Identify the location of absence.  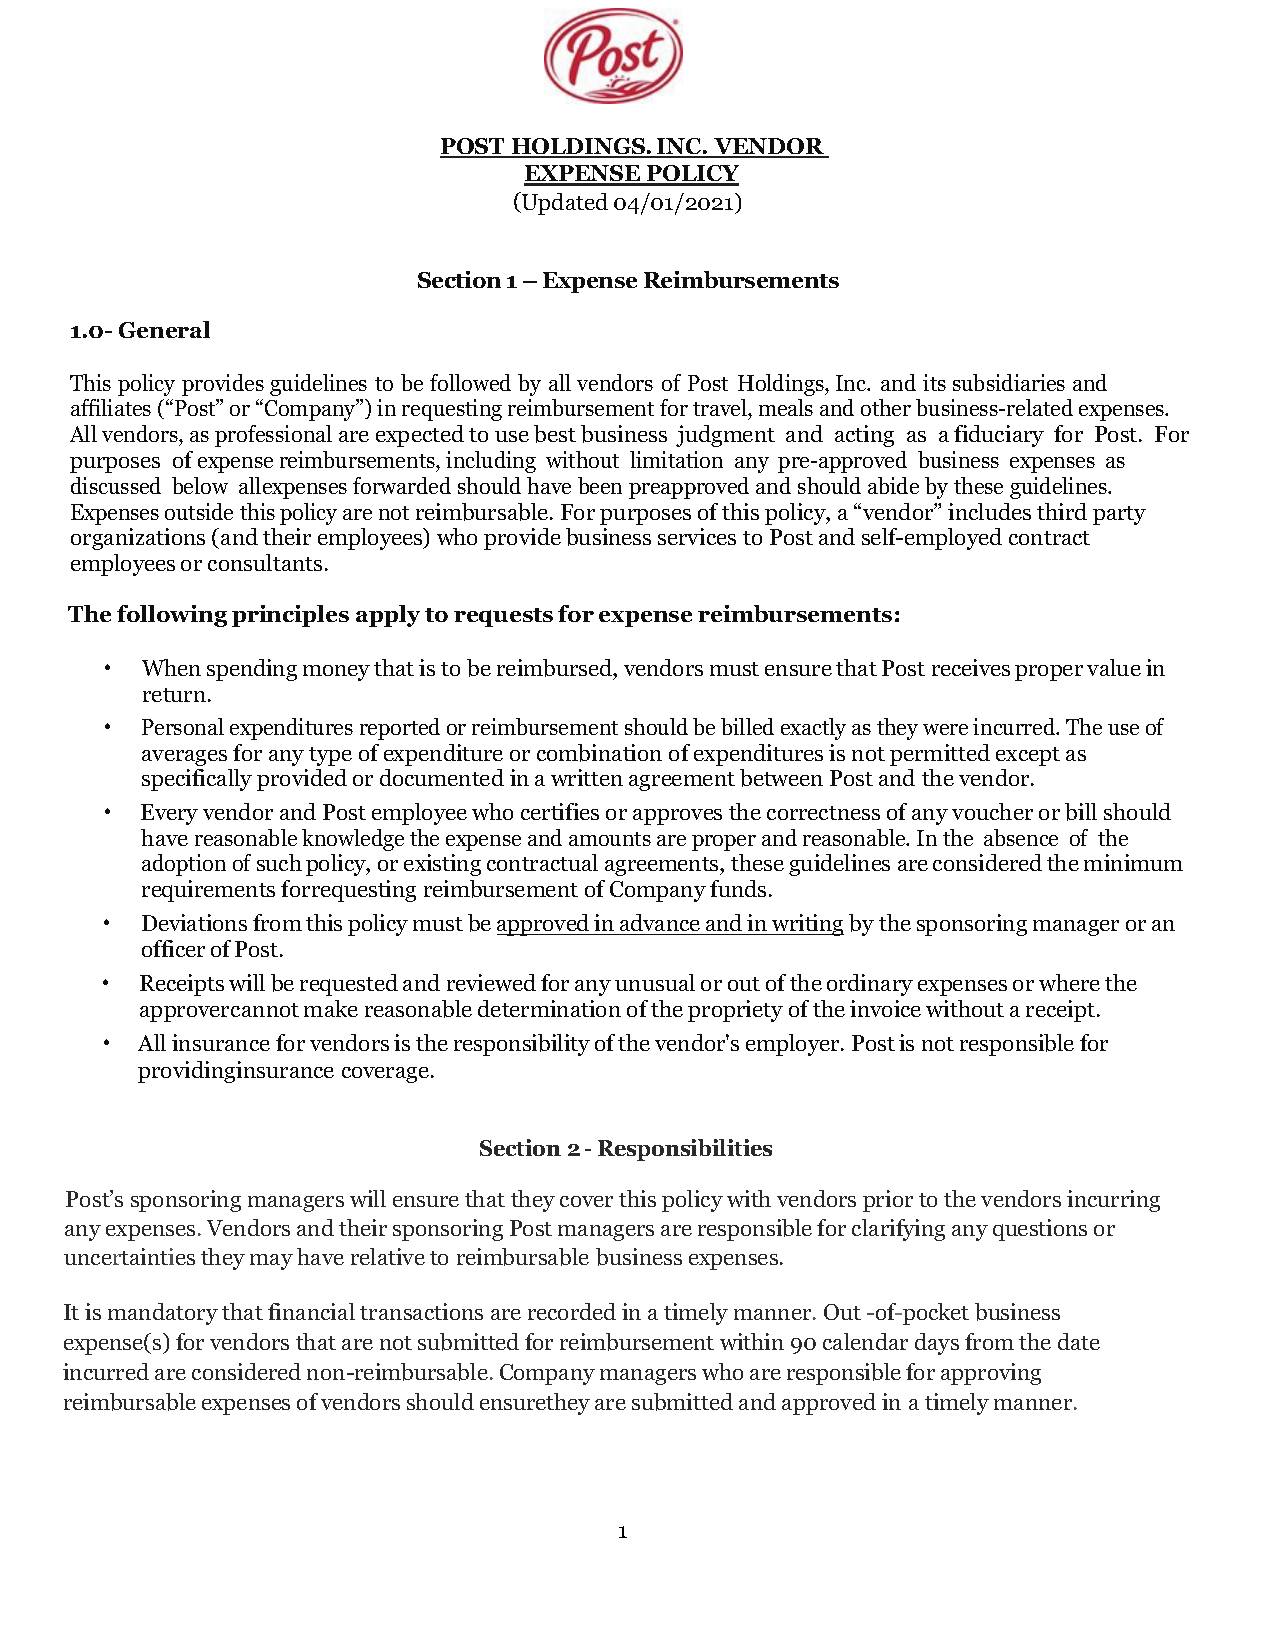
(1021, 837).
